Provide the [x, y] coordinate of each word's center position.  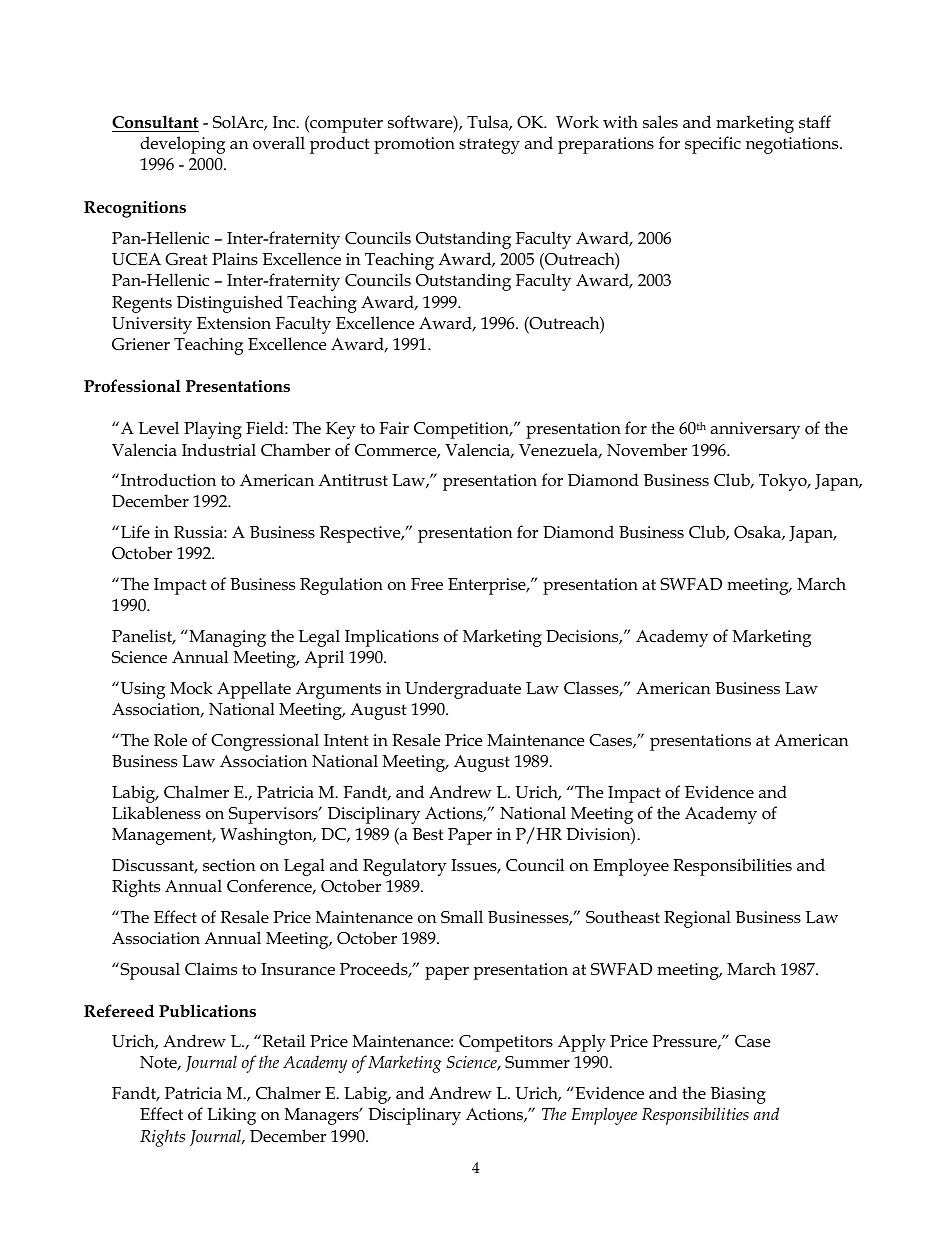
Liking [231, 1116]
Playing [213, 430]
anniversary [755, 430]
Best [428, 834]
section [229, 865]
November [647, 450]
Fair [394, 428]
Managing [226, 638]
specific [713, 145]
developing [182, 145]
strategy [489, 146]
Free [427, 584]
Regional [697, 919]
